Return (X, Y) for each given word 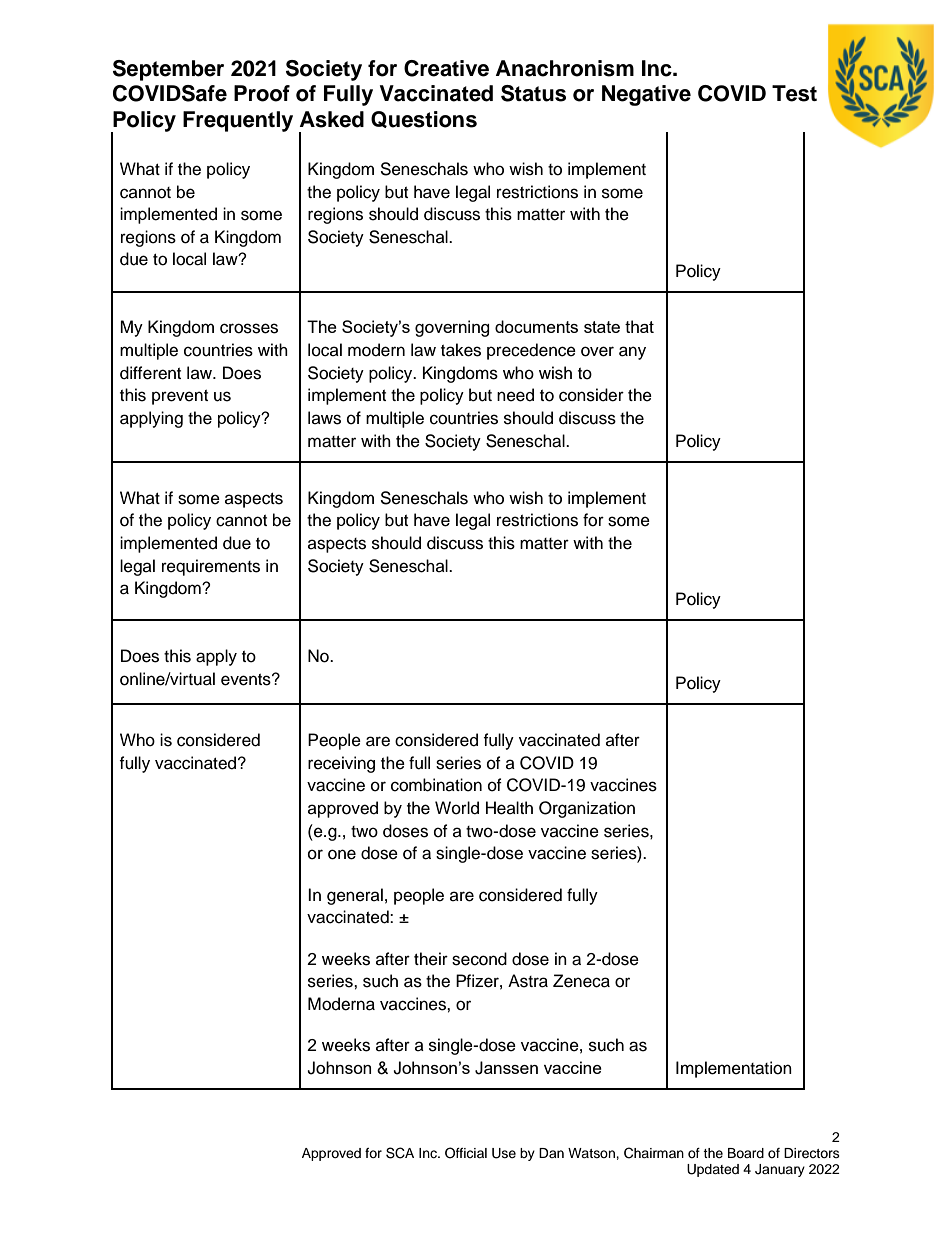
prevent (180, 397)
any (632, 353)
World (457, 808)
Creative (446, 68)
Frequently (238, 121)
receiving (341, 764)
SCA (400, 1153)
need (515, 395)
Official (466, 1153)
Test (794, 93)
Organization (587, 809)
